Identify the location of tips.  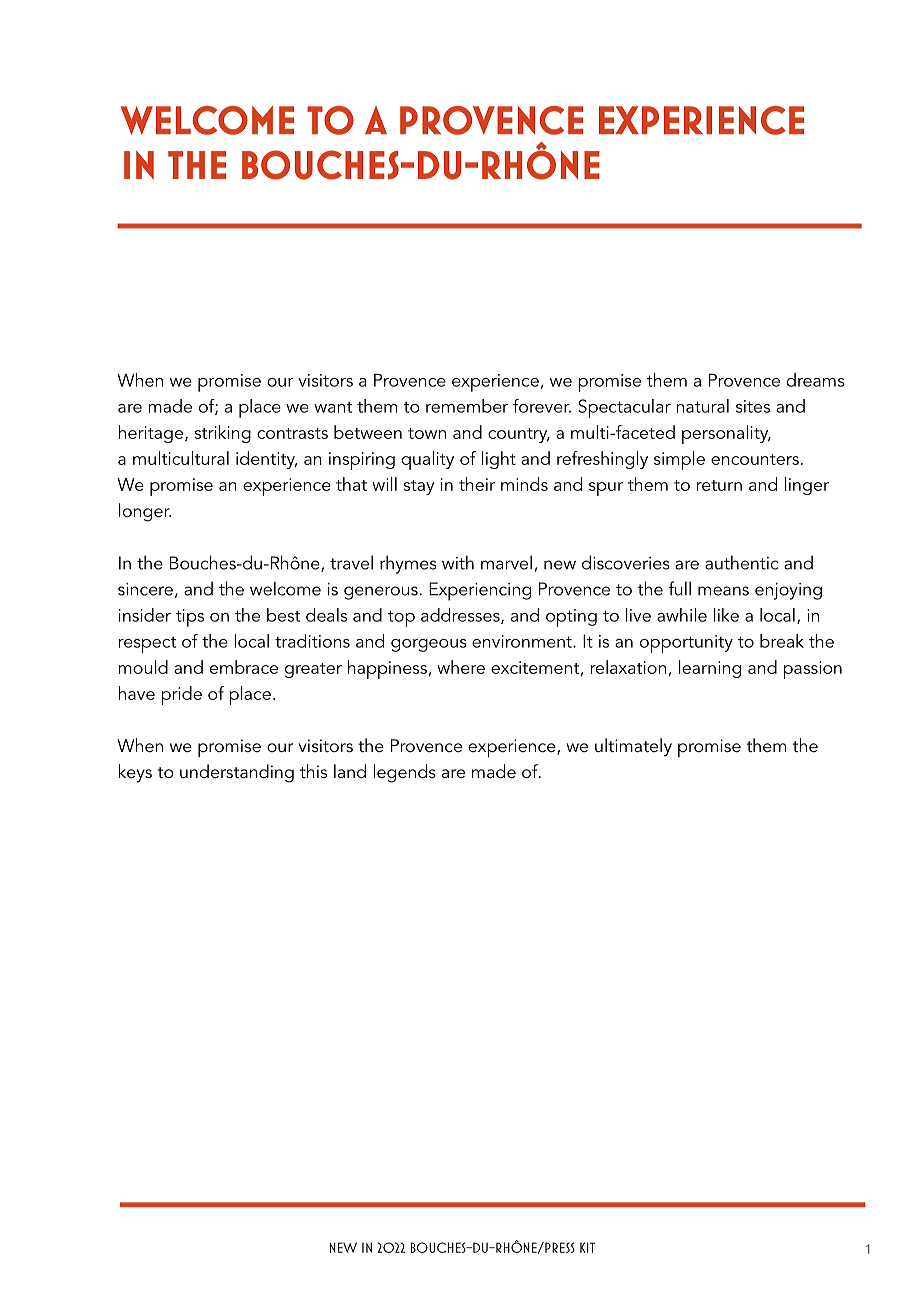
(190, 618).
